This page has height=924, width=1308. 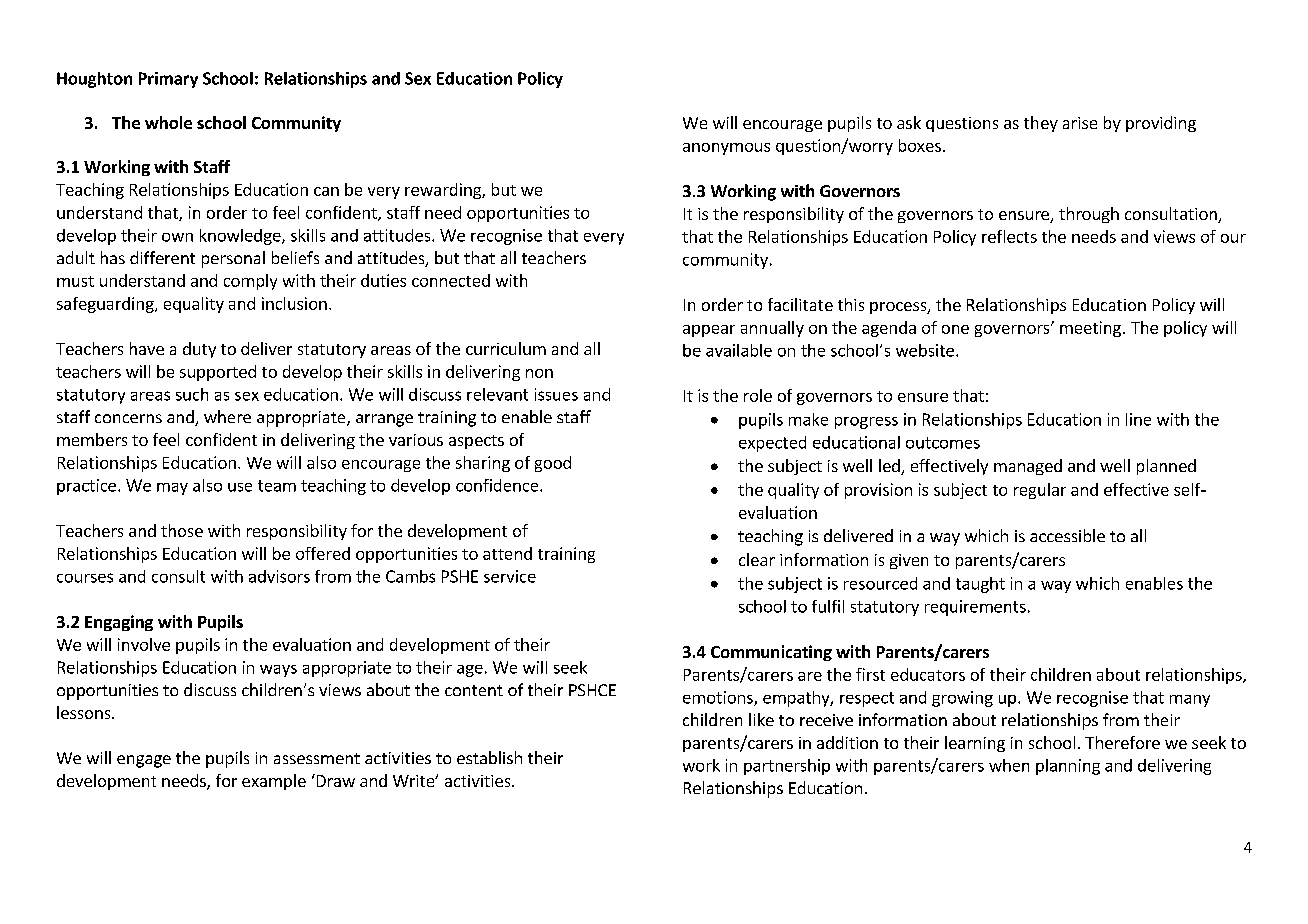 I want to click on line, so click(x=1138, y=419).
